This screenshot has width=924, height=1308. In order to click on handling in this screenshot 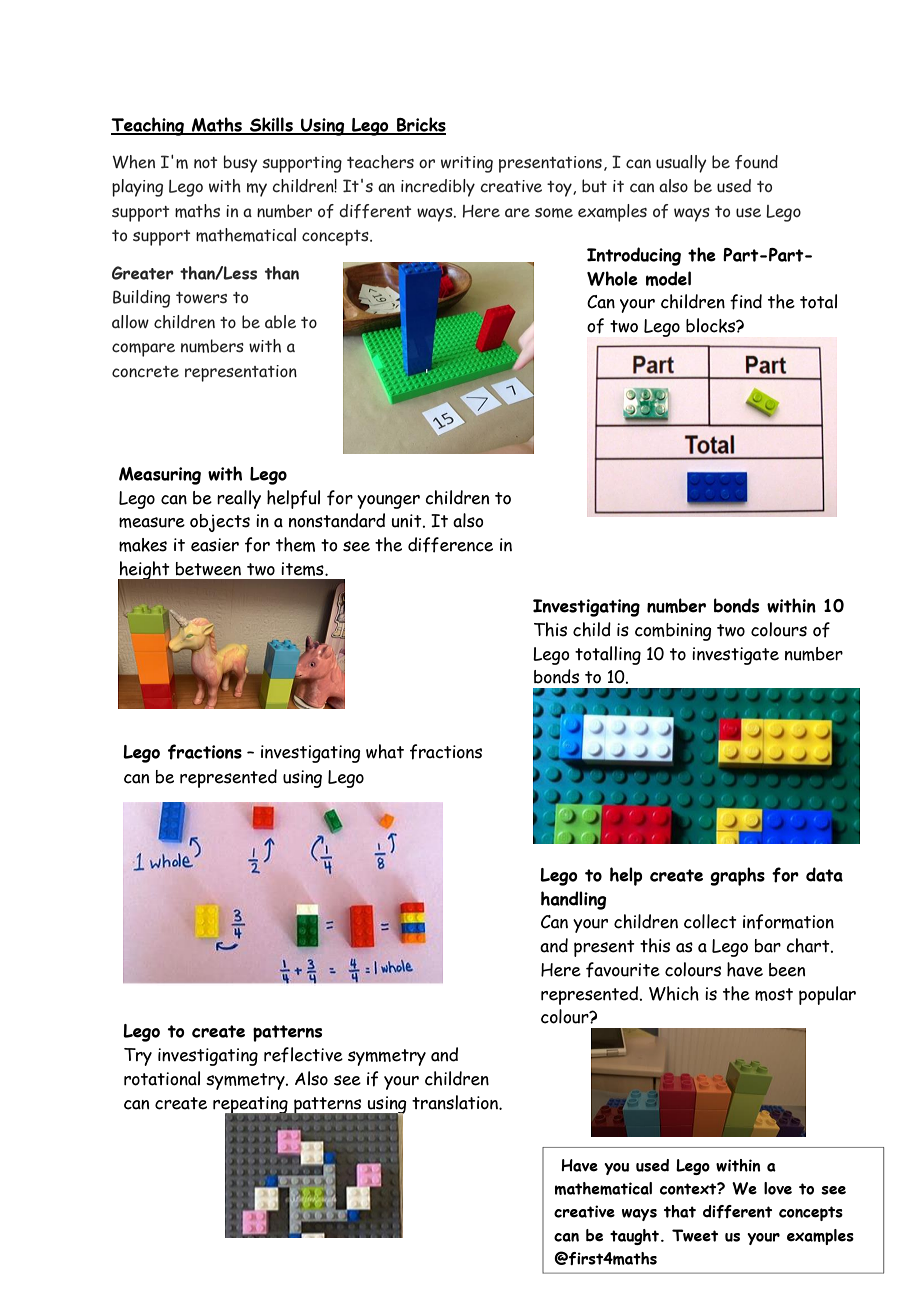, I will do `click(574, 900)`.
